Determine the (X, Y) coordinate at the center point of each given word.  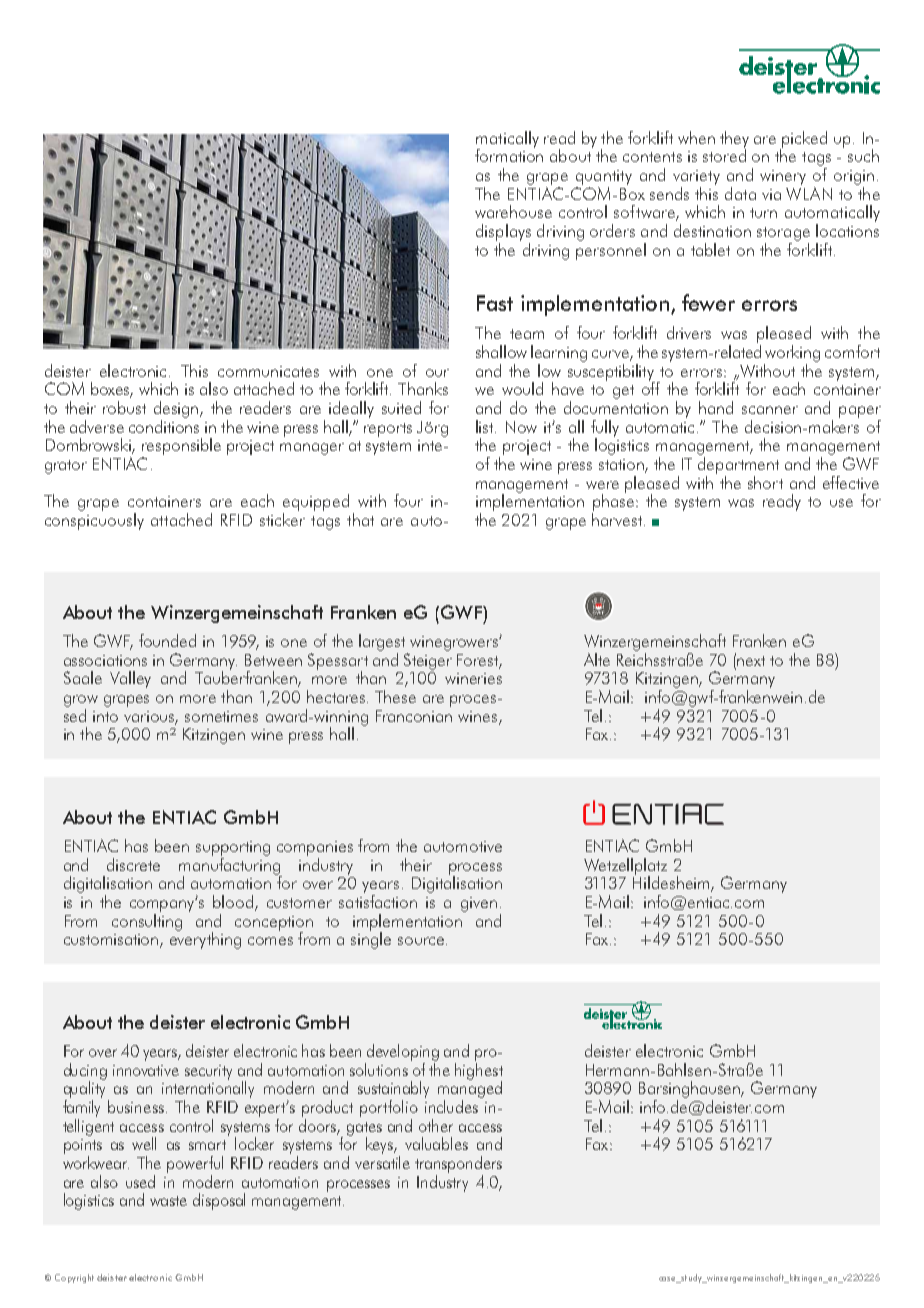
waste (168, 1201)
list (486, 426)
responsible (181, 446)
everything (205, 939)
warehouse (513, 211)
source (421, 941)
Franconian (414, 716)
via (771, 194)
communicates (268, 371)
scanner (770, 410)
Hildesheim (672, 883)
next (751, 661)
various (150, 718)
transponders (458, 1164)
